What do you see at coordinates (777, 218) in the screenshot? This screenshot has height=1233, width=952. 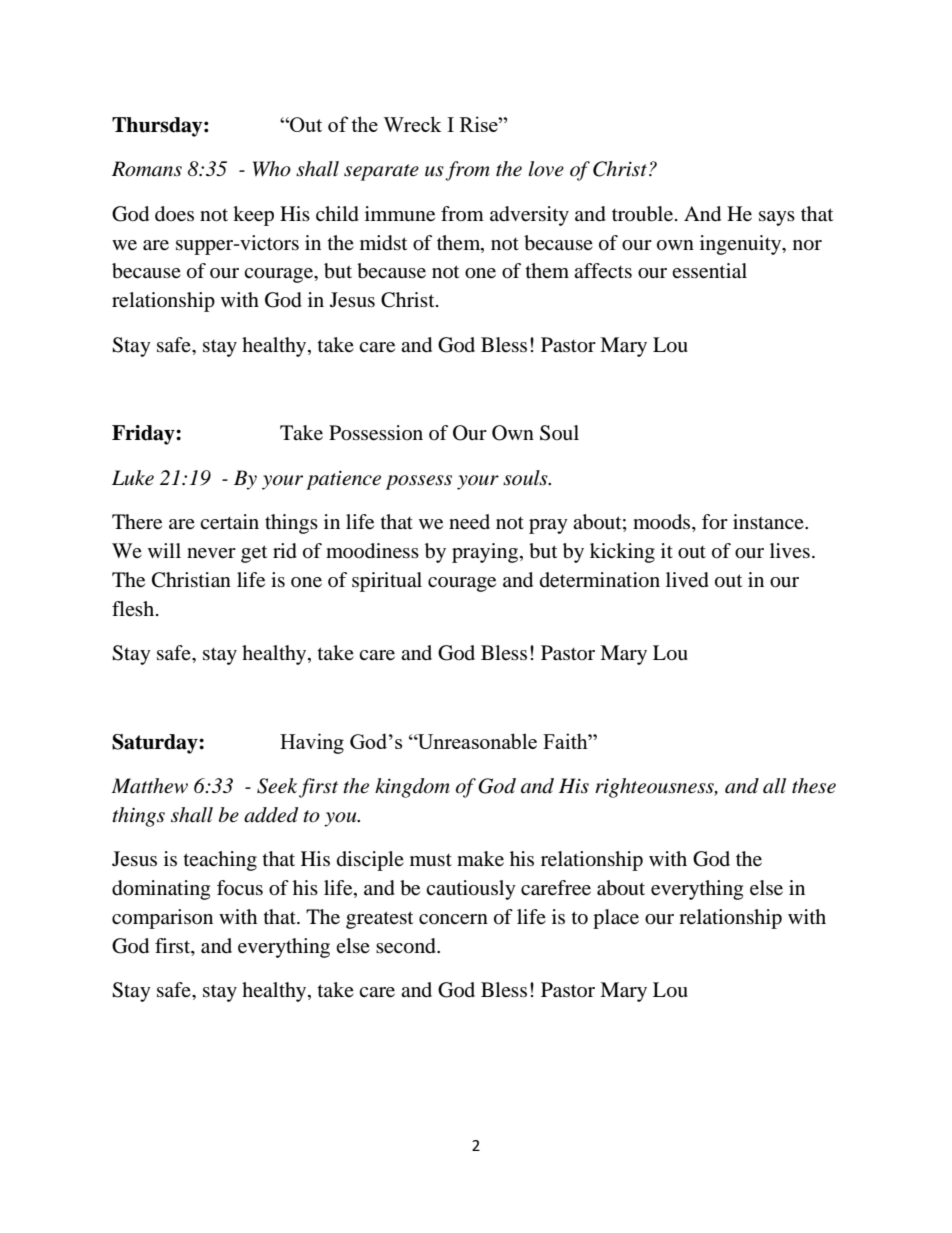 I see `says` at bounding box center [777, 218].
